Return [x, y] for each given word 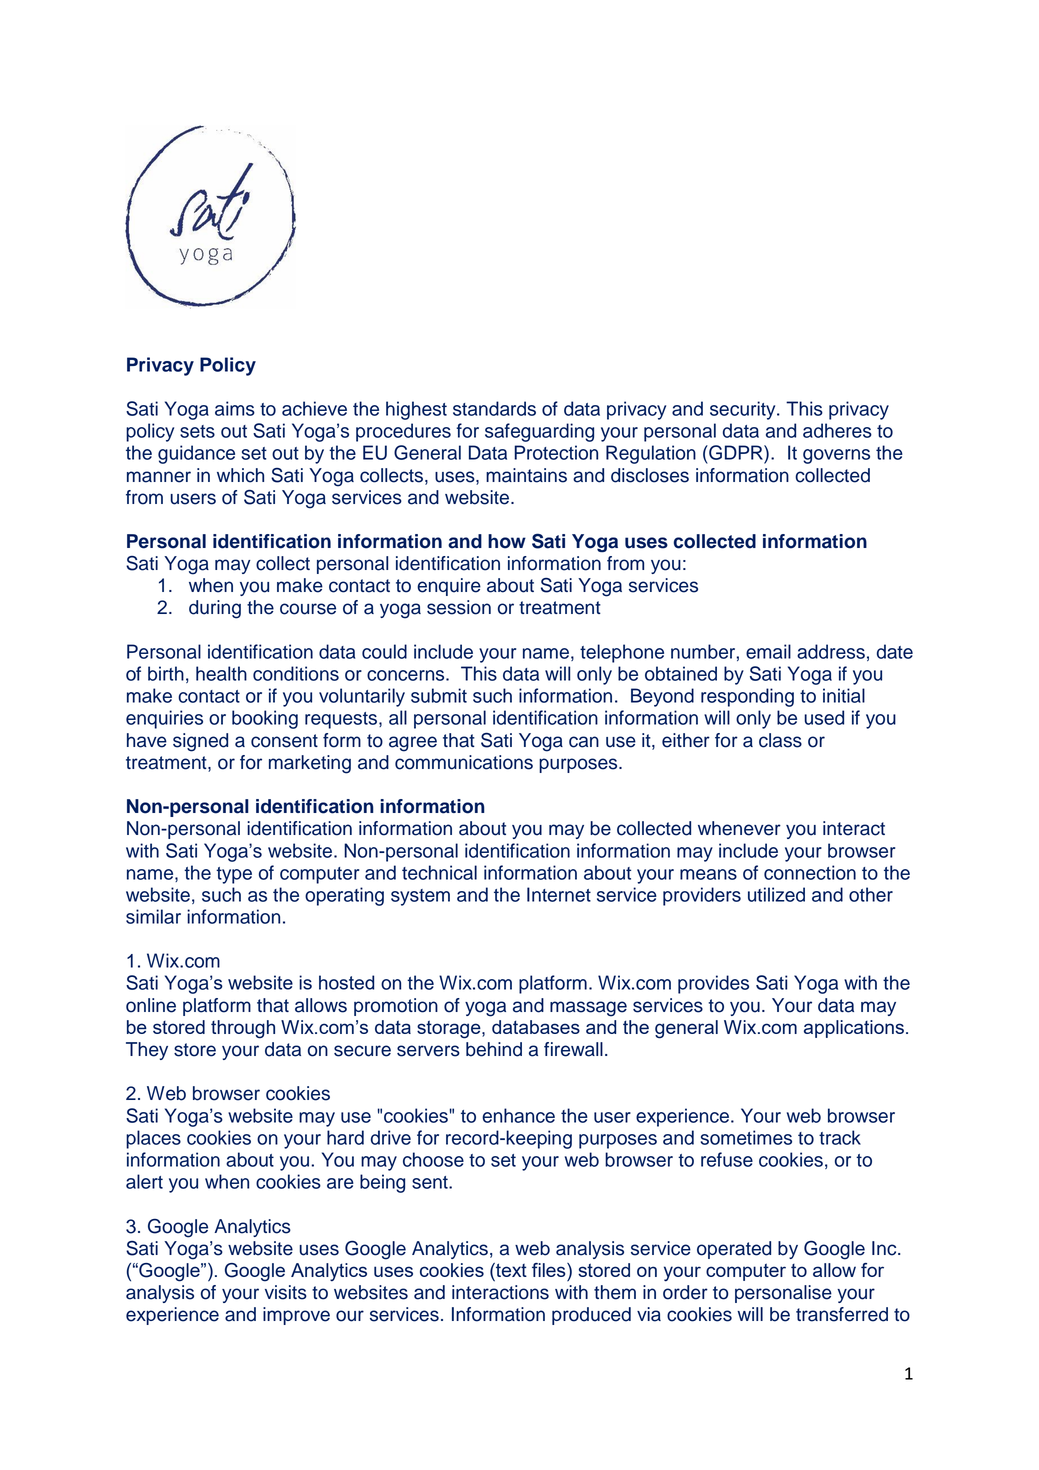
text [510, 1270]
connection [810, 872]
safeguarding [539, 432]
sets [197, 431]
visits [286, 1292]
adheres [837, 430]
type [234, 875]
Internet [559, 894]
